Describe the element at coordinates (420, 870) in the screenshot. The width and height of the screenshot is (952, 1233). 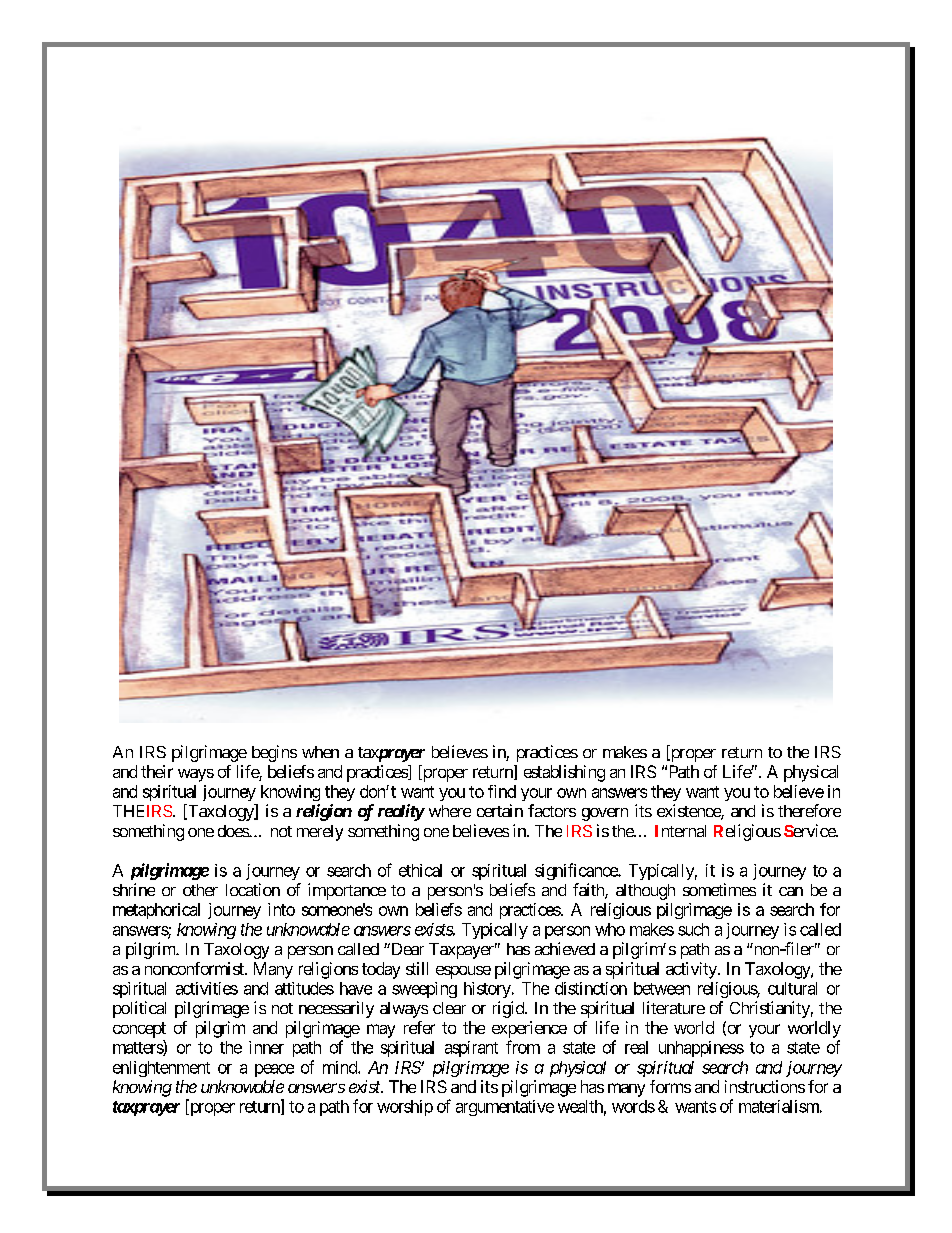
I see `ethical` at that location.
